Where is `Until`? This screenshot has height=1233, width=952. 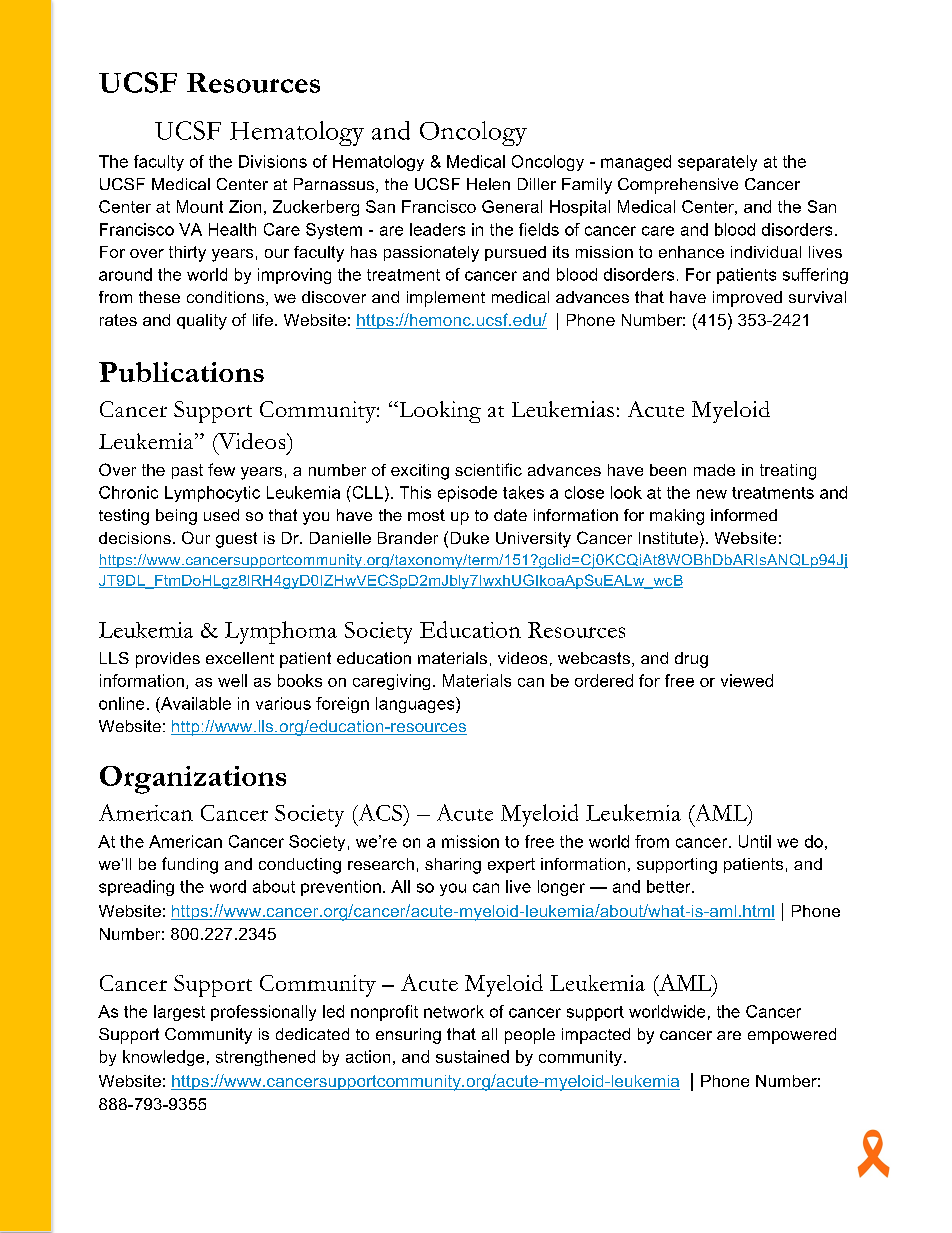
Until is located at coordinates (755, 841).
